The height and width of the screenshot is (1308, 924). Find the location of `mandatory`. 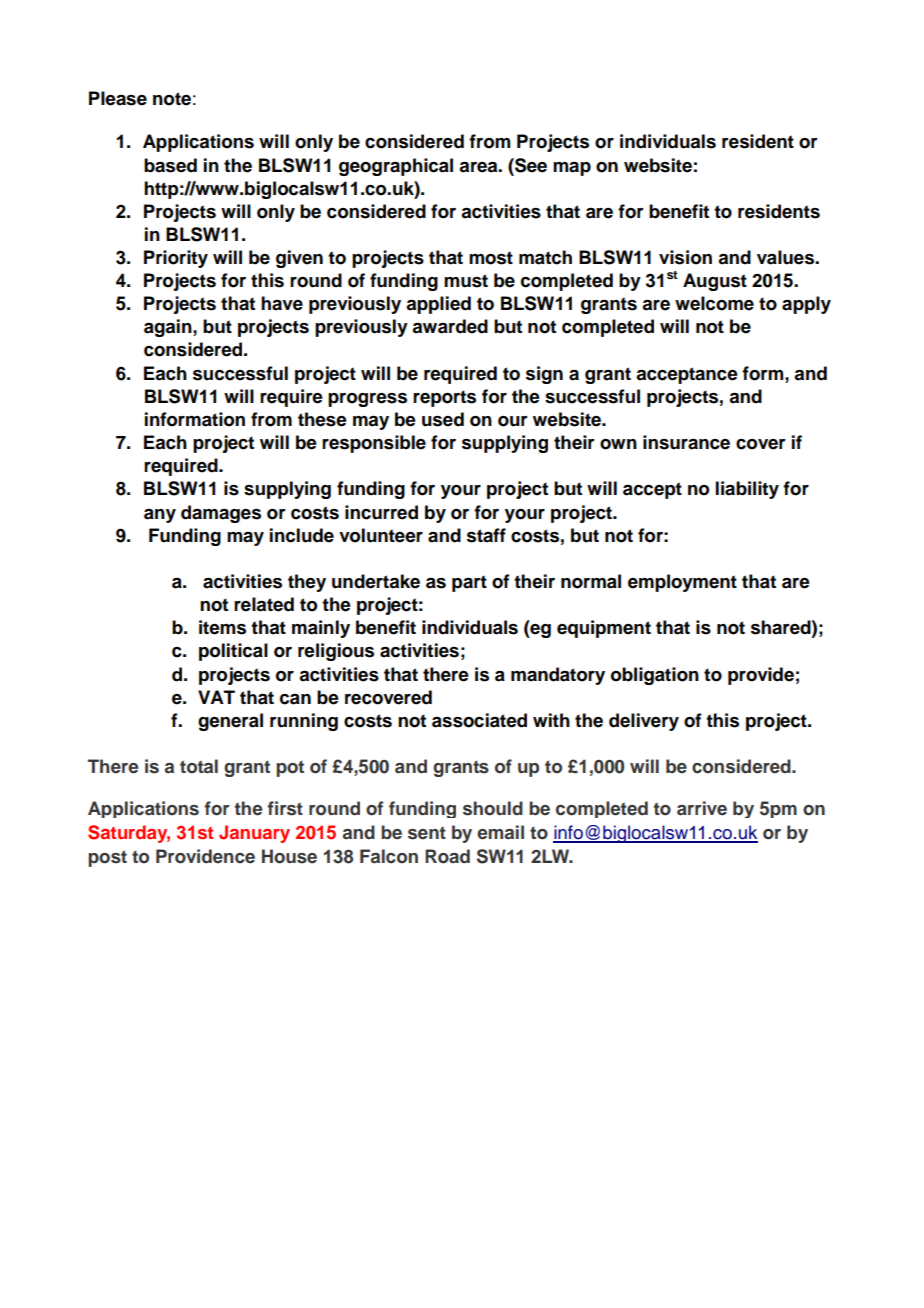

mandatory is located at coordinates (558, 676).
